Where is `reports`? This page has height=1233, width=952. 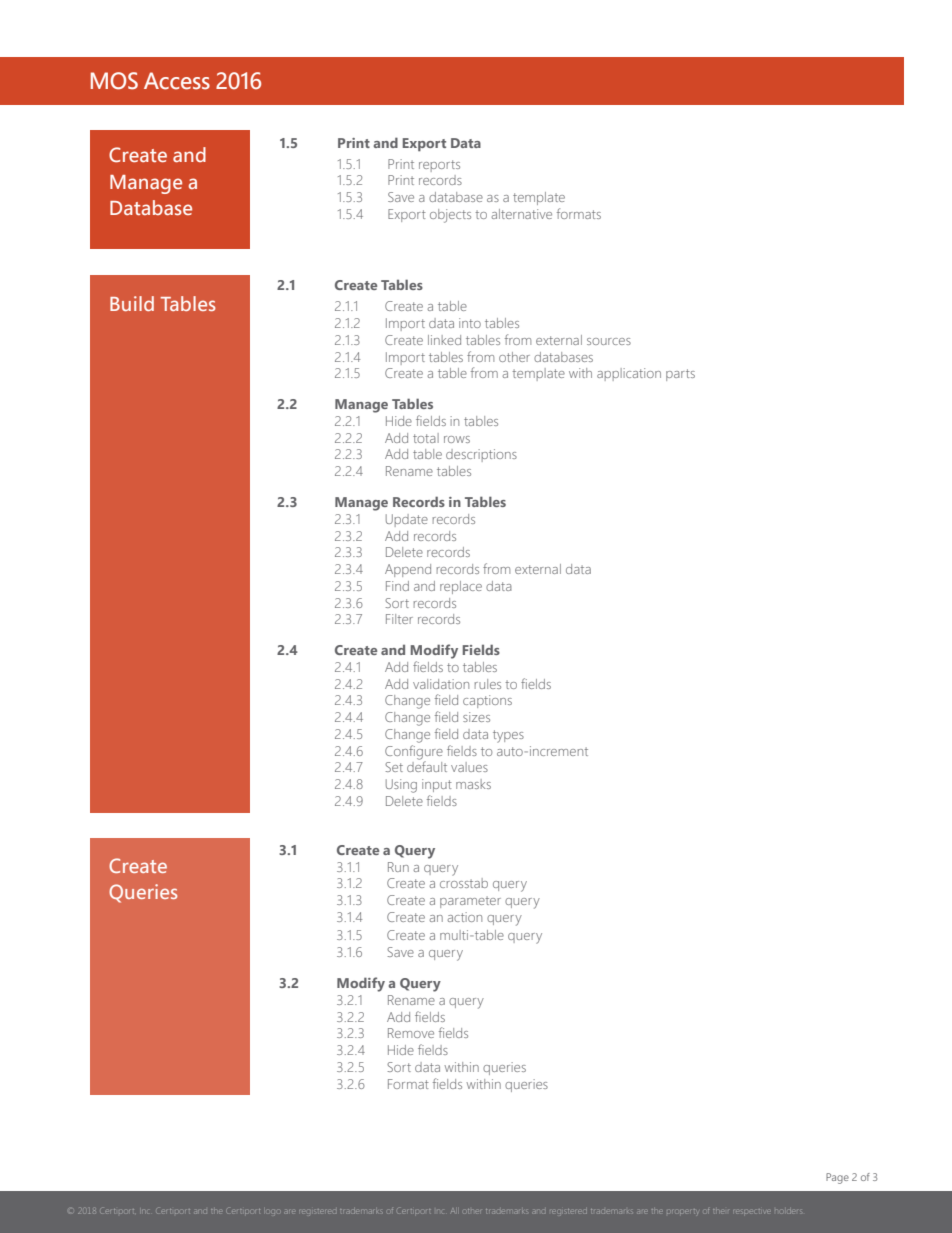
reports is located at coordinates (439, 166).
